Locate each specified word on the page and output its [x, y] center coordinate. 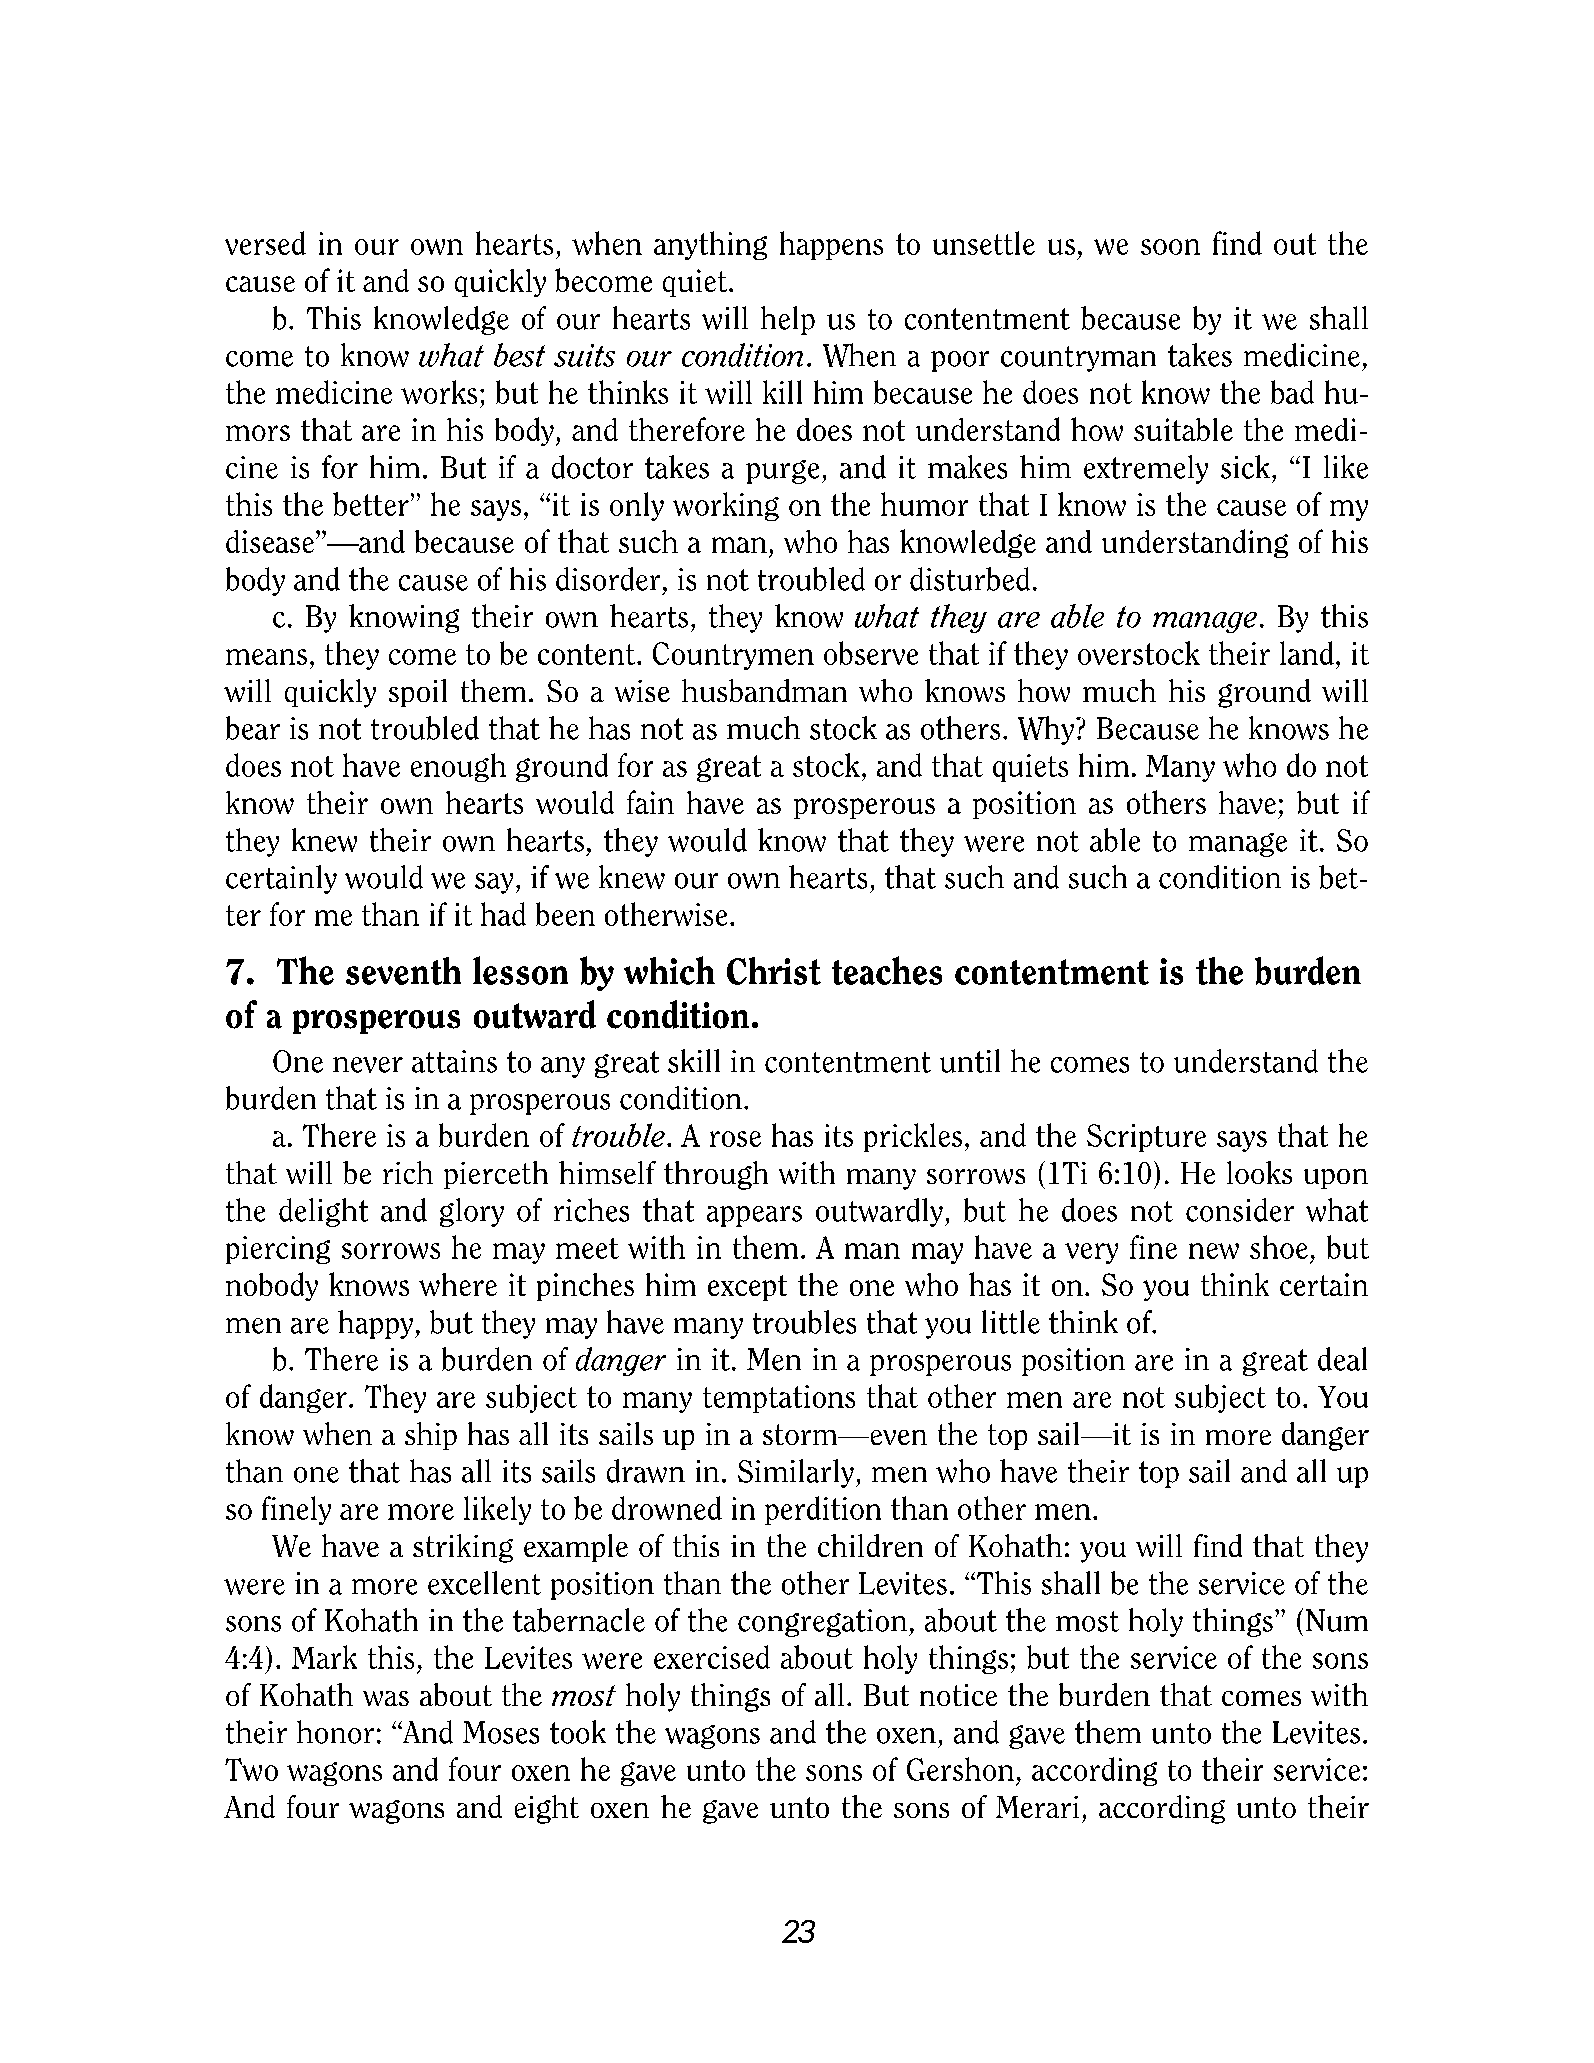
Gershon [960, 1769]
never [368, 1065]
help [788, 320]
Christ [774, 971]
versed [265, 243]
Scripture [1146, 1138]
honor [335, 1732]
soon [1170, 247]
